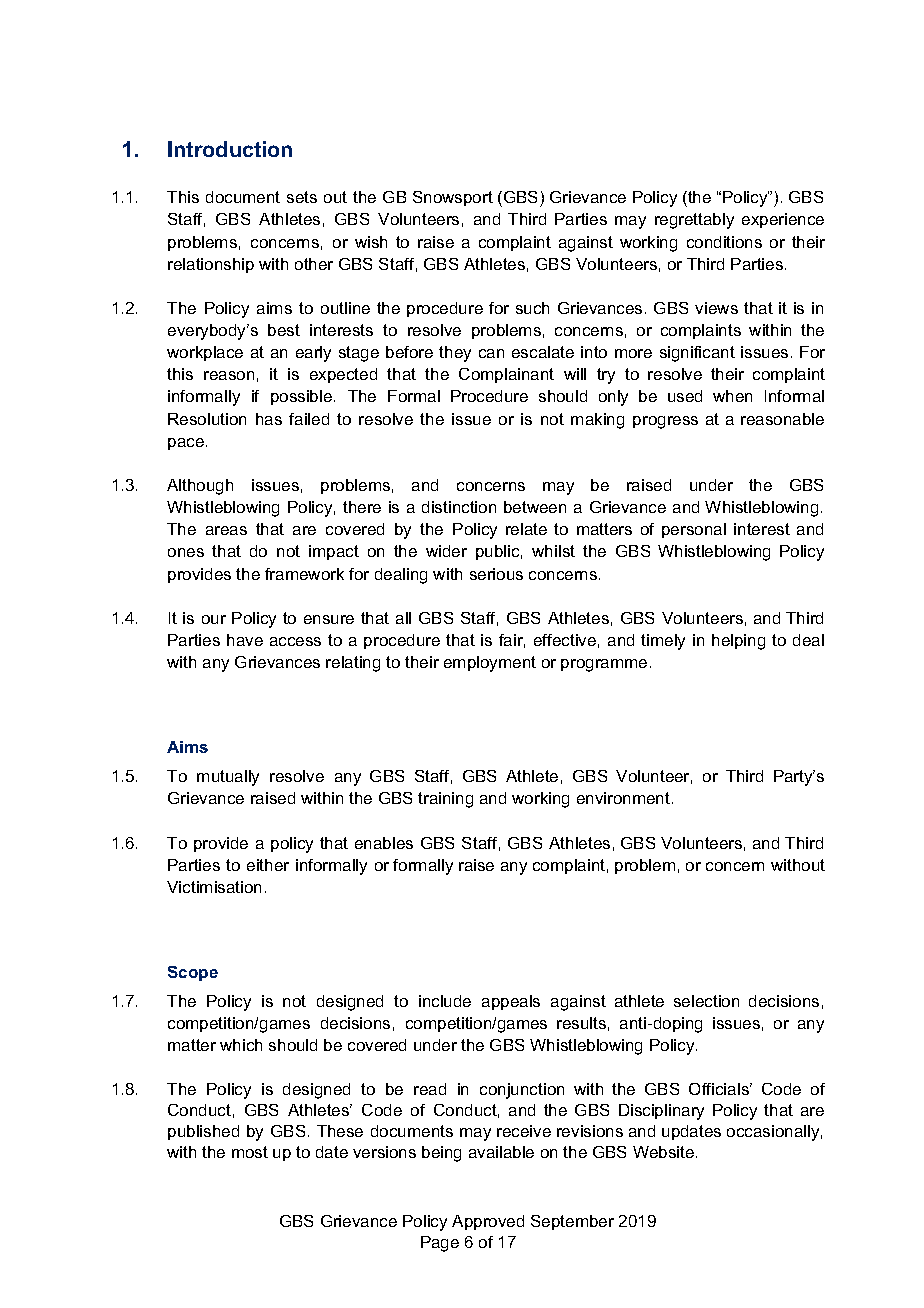  I want to click on Complainant, so click(506, 375).
